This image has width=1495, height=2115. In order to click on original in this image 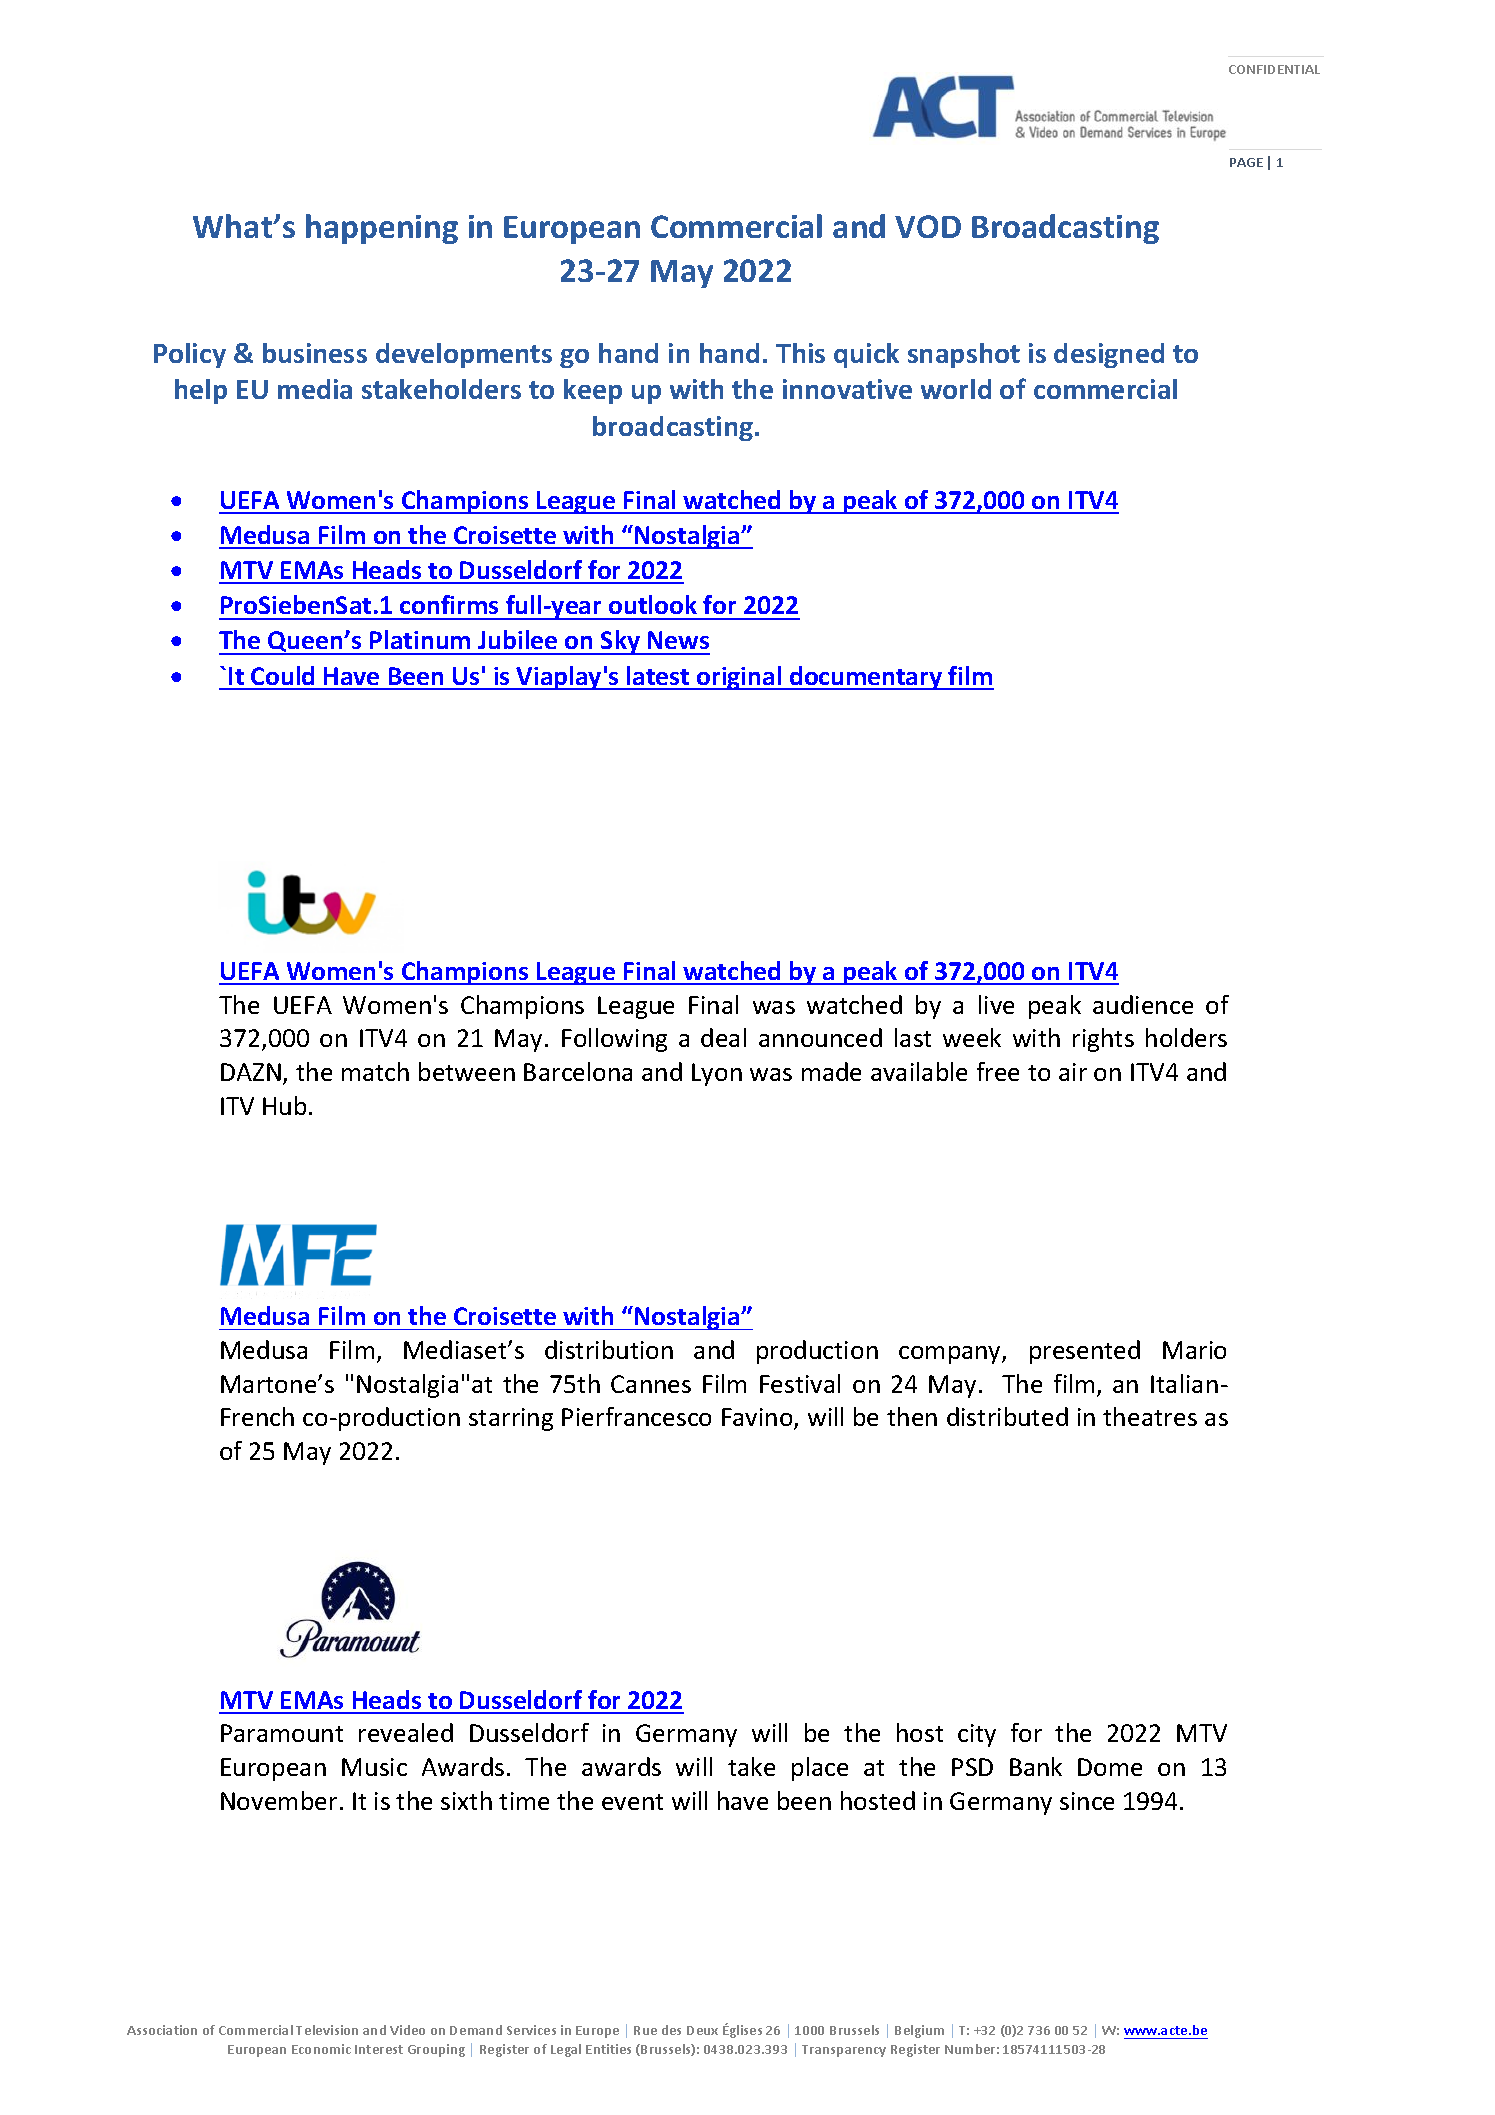, I will do `click(739, 678)`.
